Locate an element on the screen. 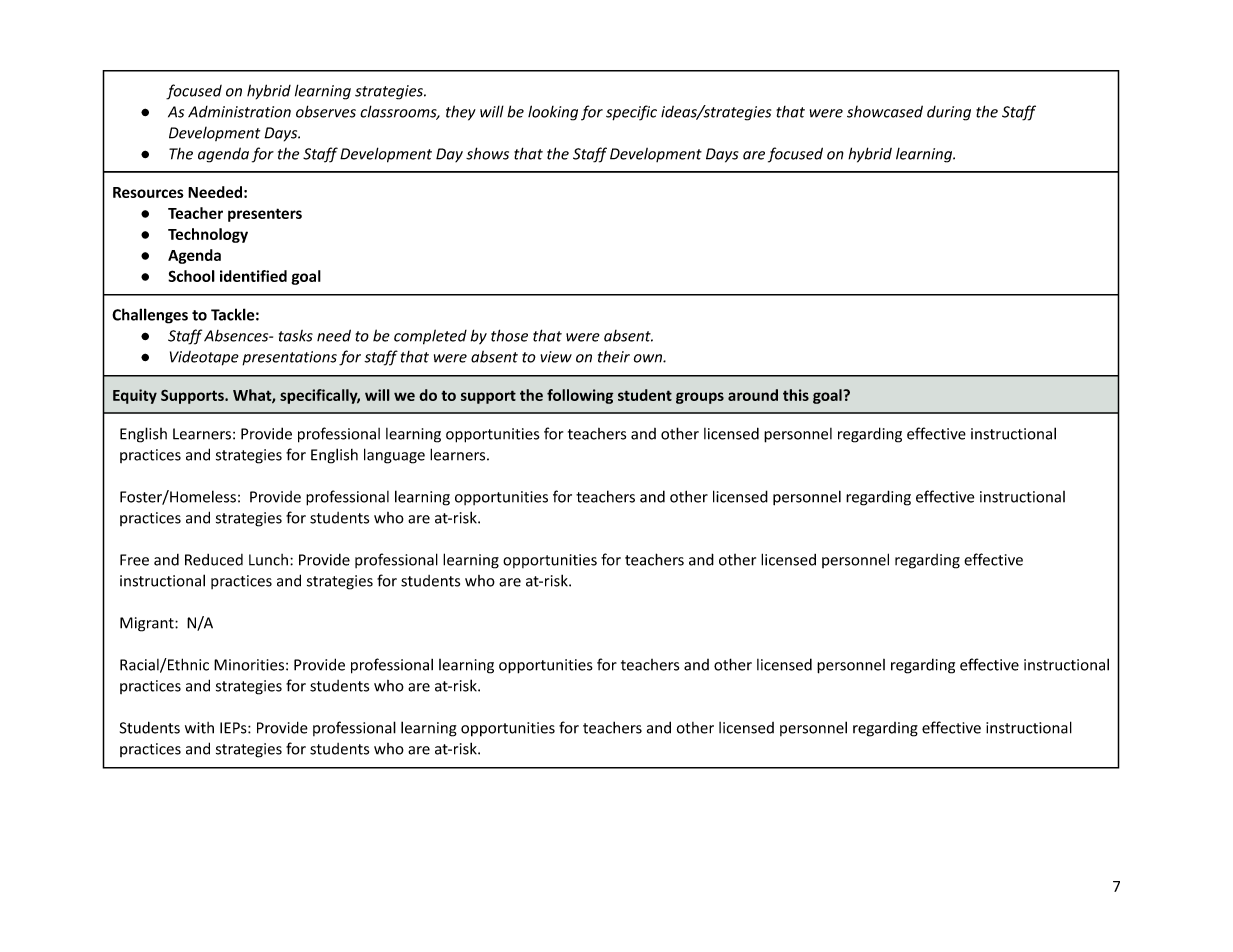  Lunch is located at coordinates (268, 560).
